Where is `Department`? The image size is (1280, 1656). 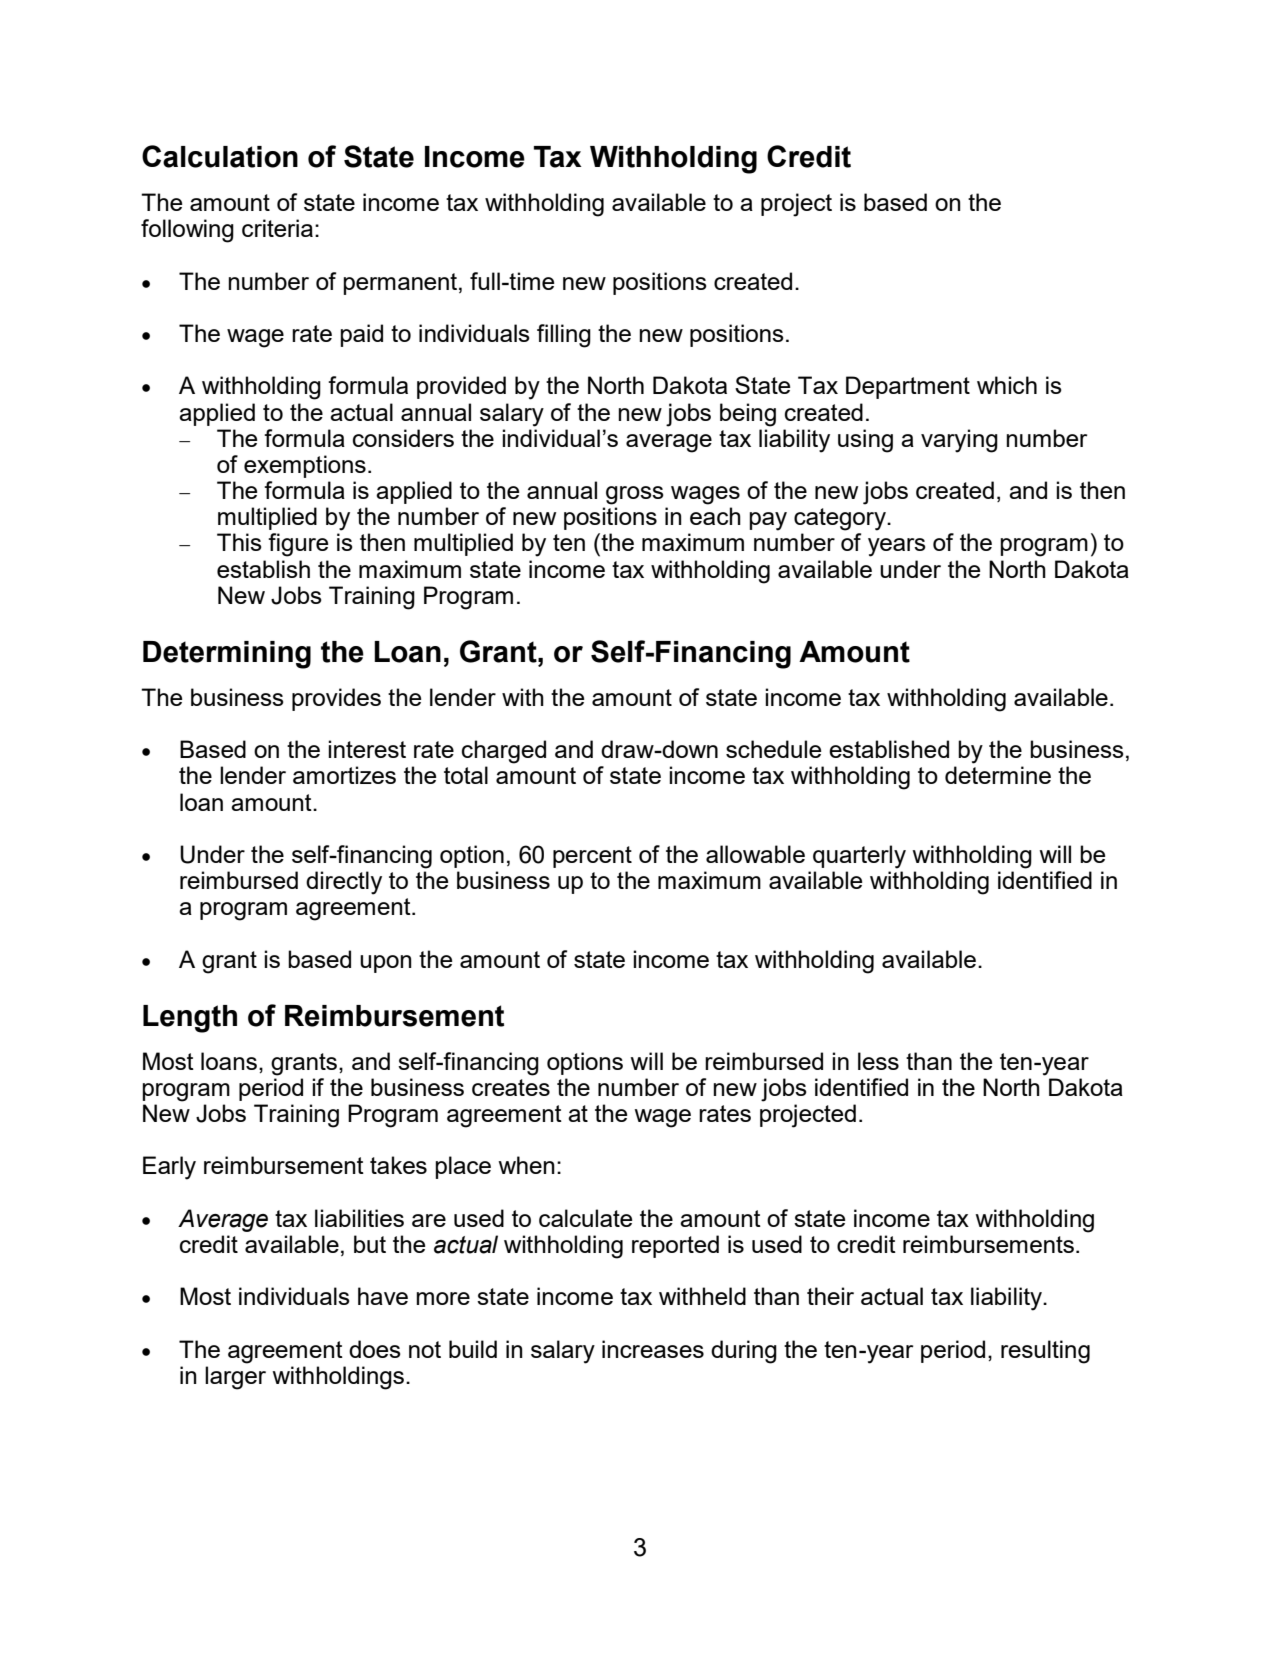 Department is located at coordinates (908, 387).
